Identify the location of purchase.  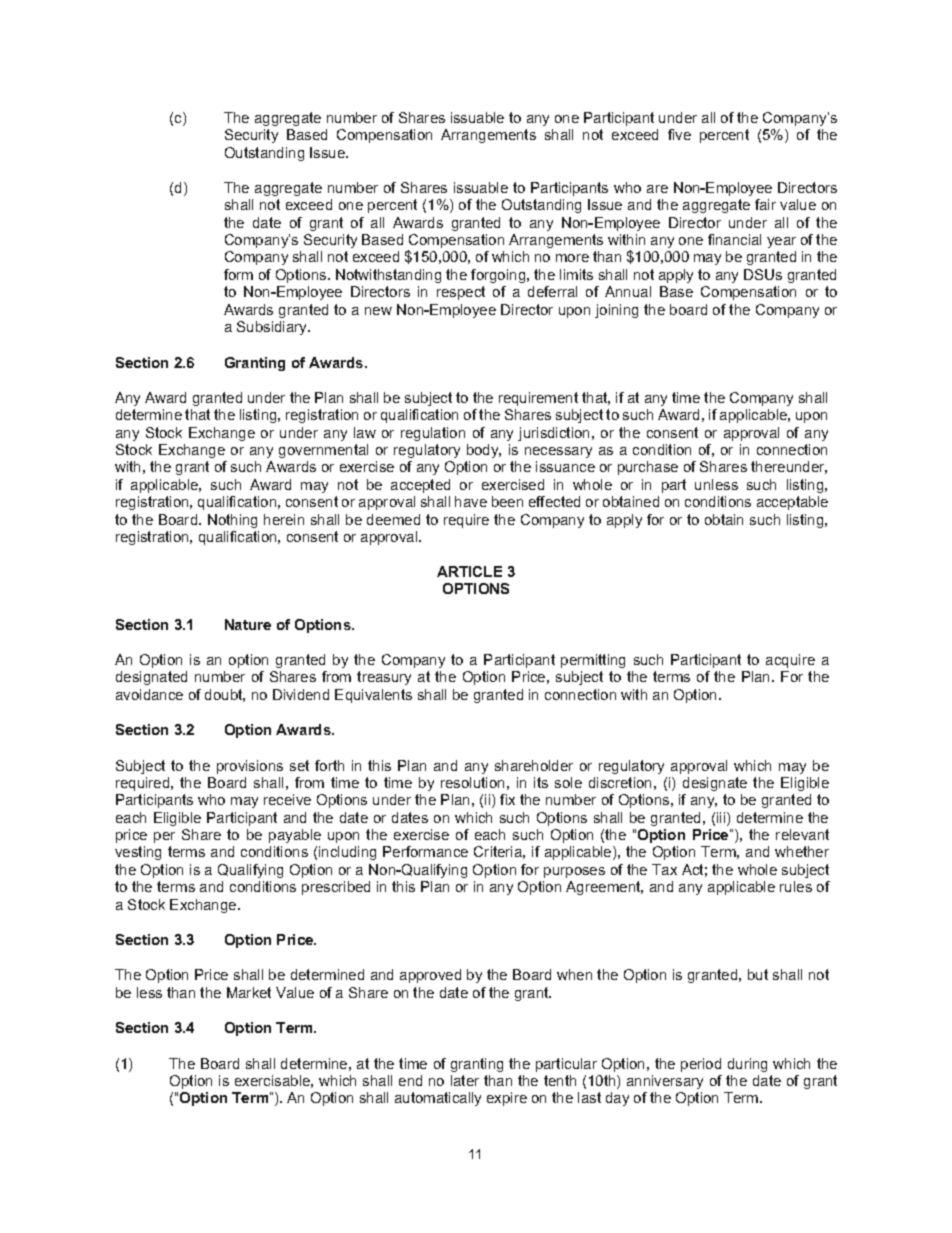
(648, 468).
